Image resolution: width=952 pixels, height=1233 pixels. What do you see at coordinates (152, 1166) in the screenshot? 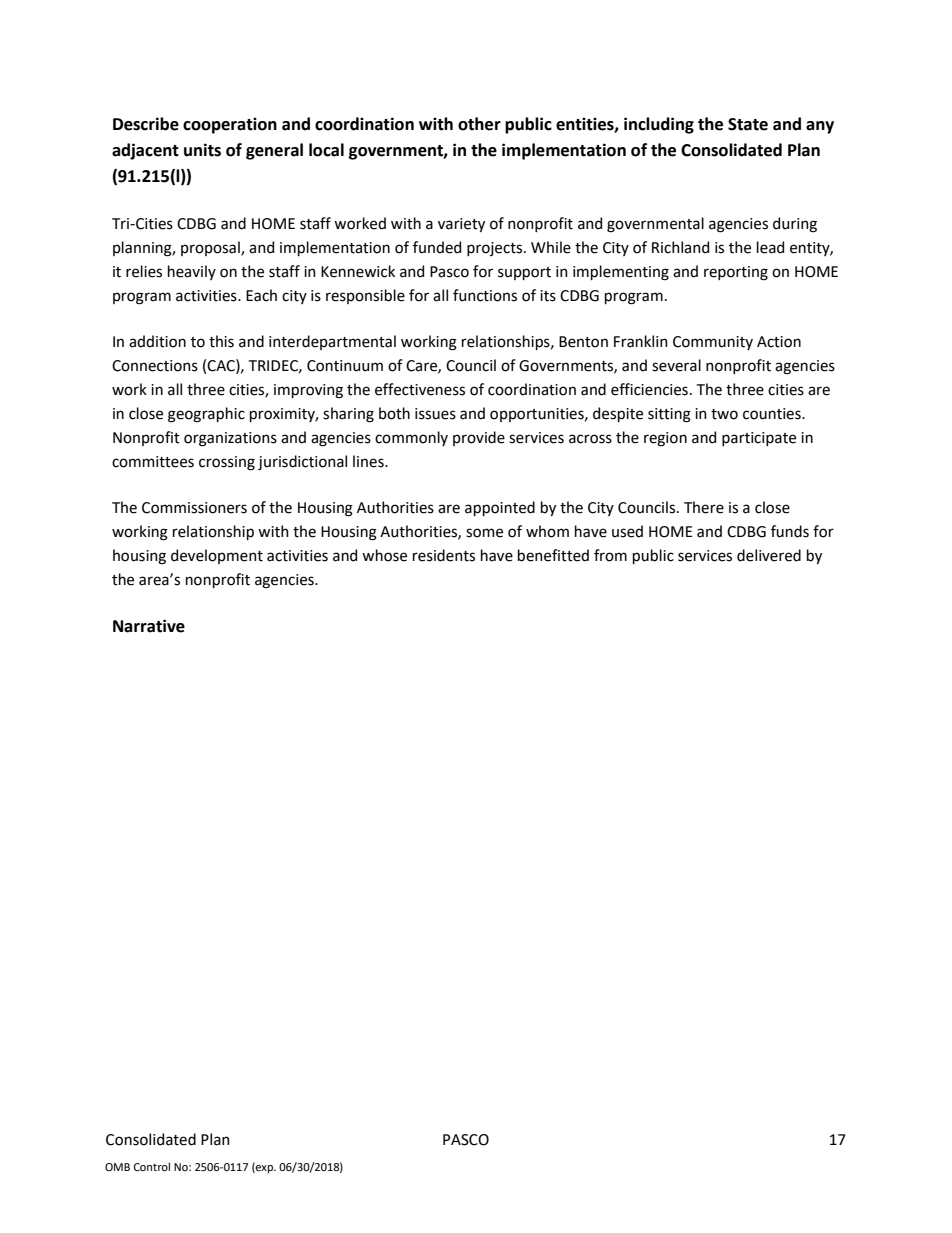
I see `Control` at bounding box center [152, 1166].
